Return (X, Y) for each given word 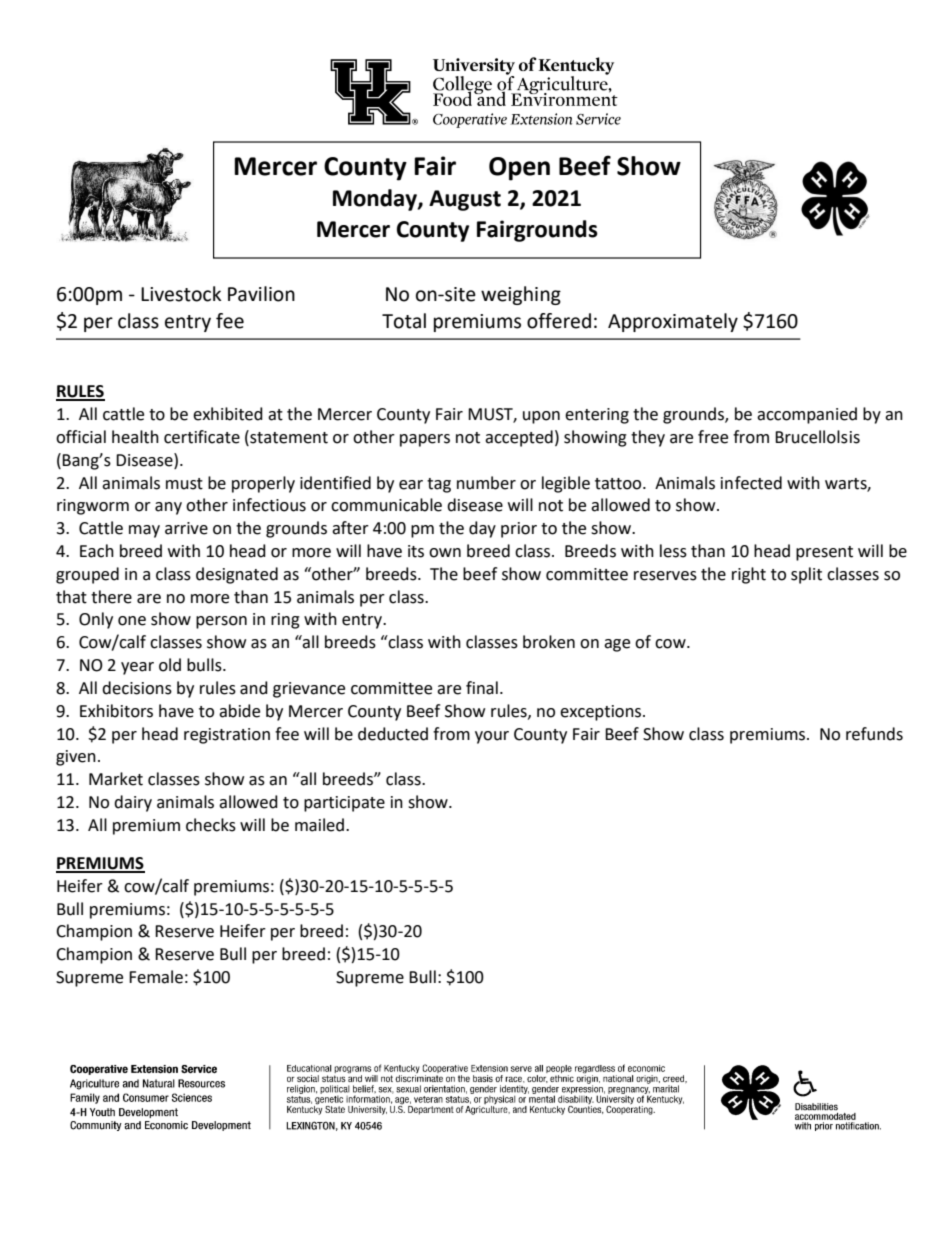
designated (237, 575)
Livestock (181, 294)
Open (519, 169)
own (445, 553)
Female (156, 977)
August (465, 200)
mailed (319, 825)
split (806, 575)
